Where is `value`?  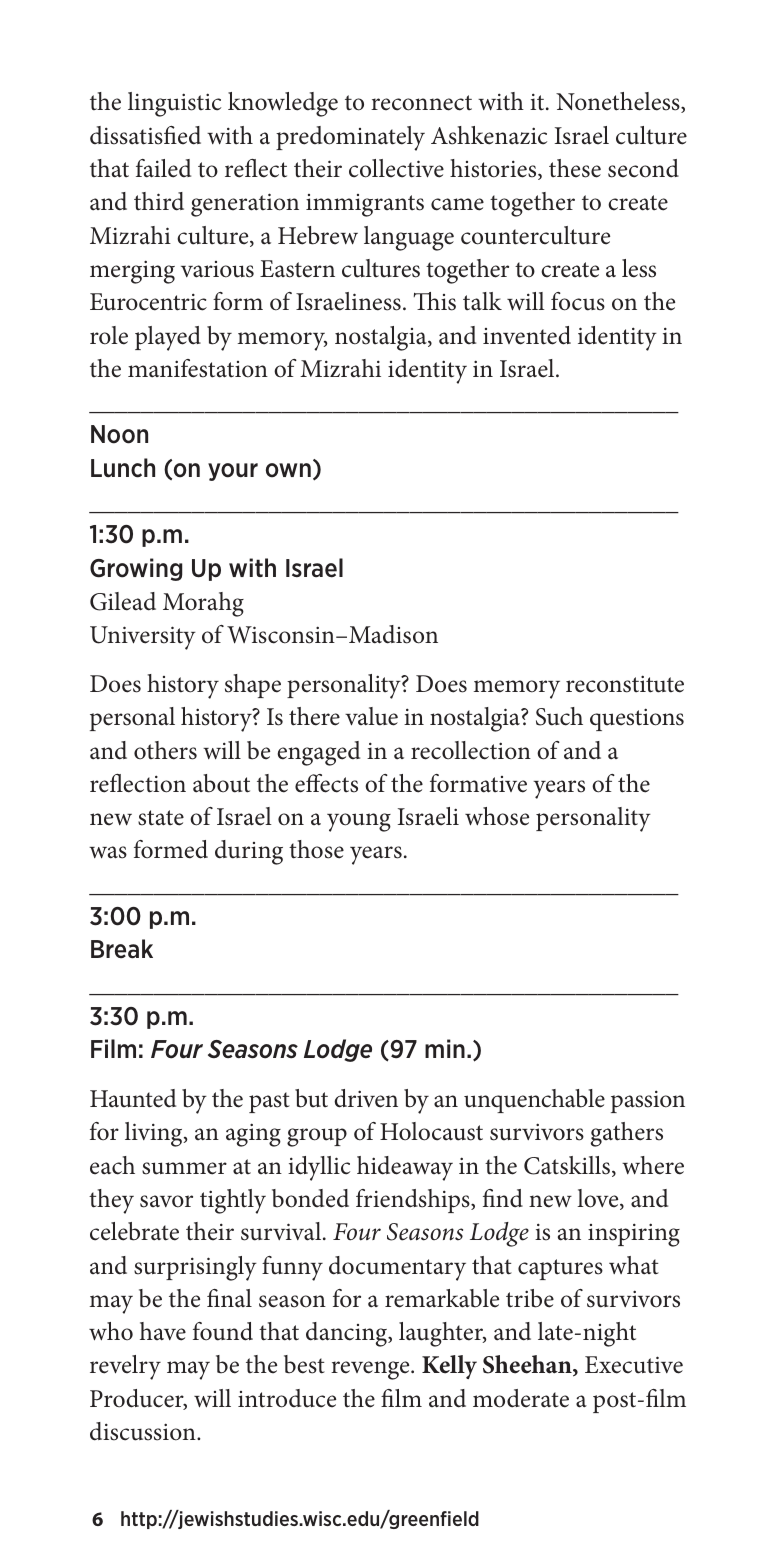 value is located at coordinates (371, 716).
